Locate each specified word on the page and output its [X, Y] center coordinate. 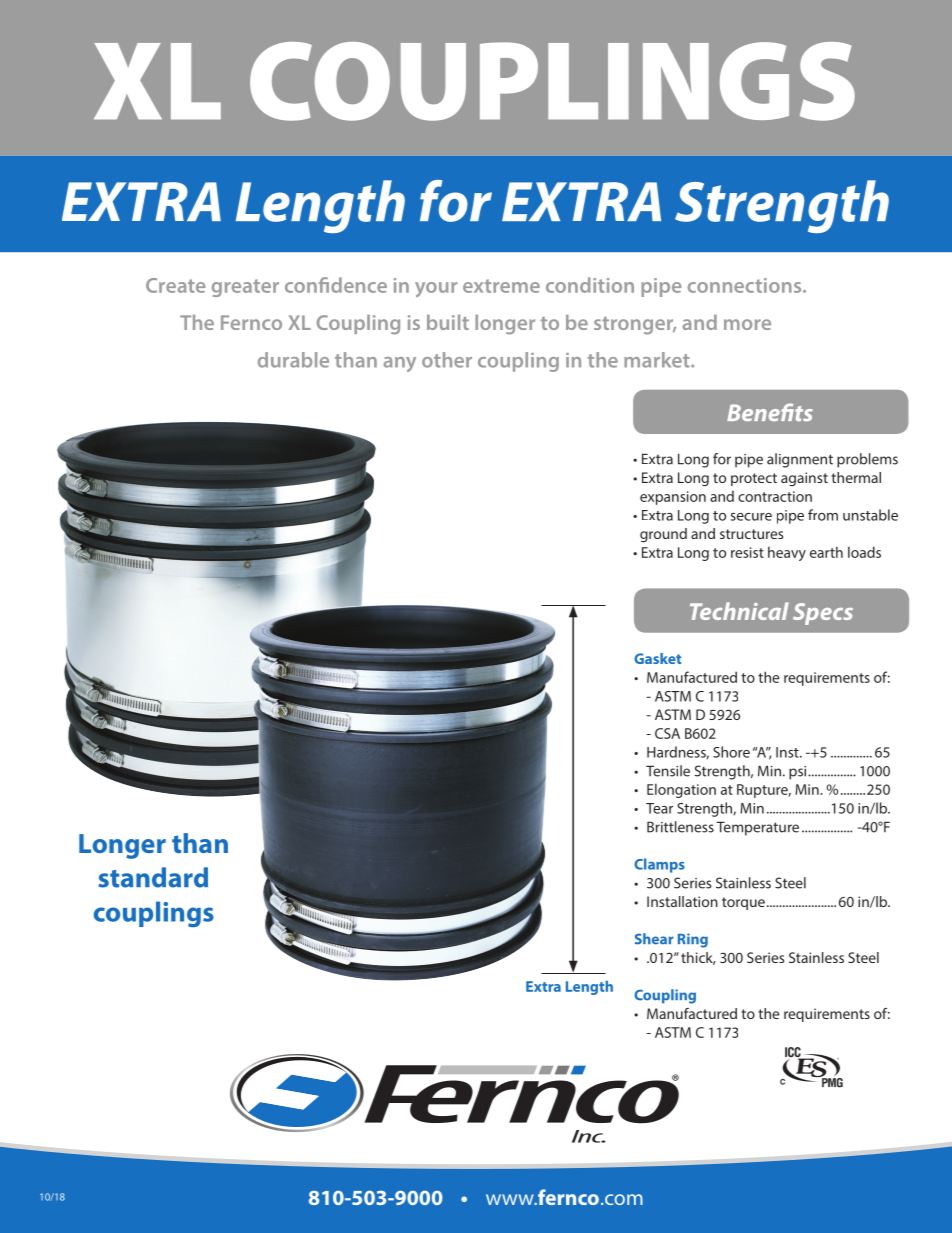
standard [153, 877]
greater [245, 288]
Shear [654, 939]
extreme [501, 286]
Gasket [657, 658]
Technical [739, 611]
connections [746, 285]
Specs [823, 614]
